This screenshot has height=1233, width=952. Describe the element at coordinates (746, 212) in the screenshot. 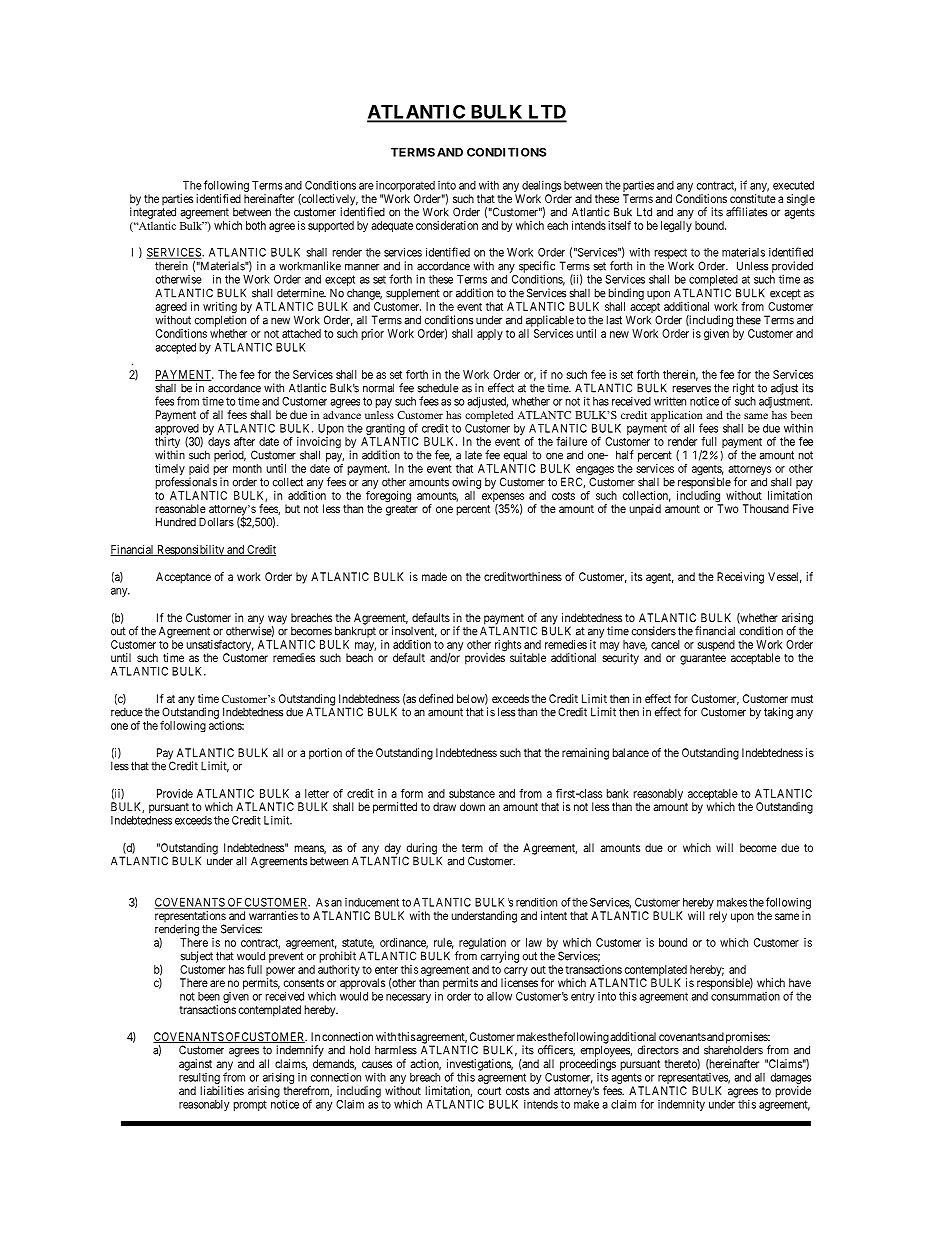

I see `affiliates` at that location.
